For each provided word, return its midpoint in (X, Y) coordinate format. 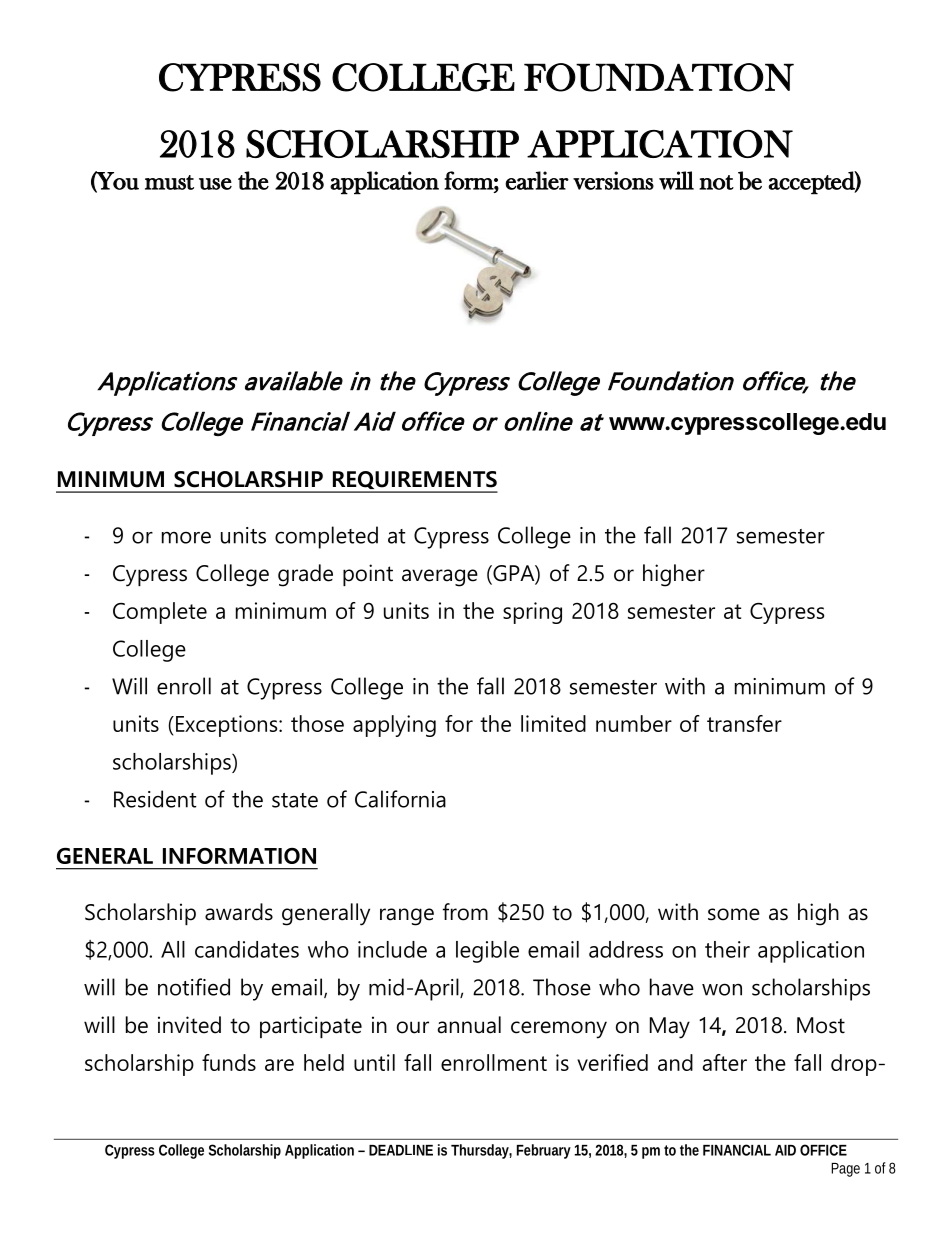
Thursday (480, 1151)
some (734, 914)
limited (553, 723)
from (465, 912)
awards (239, 912)
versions (613, 180)
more (186, 538)
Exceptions (228, 726)
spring (532, 613)
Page (845, 1170)
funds (229, 1062)
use (215, 184)
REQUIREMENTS (414, 481)
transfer (744, 723)
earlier (537, 180)
